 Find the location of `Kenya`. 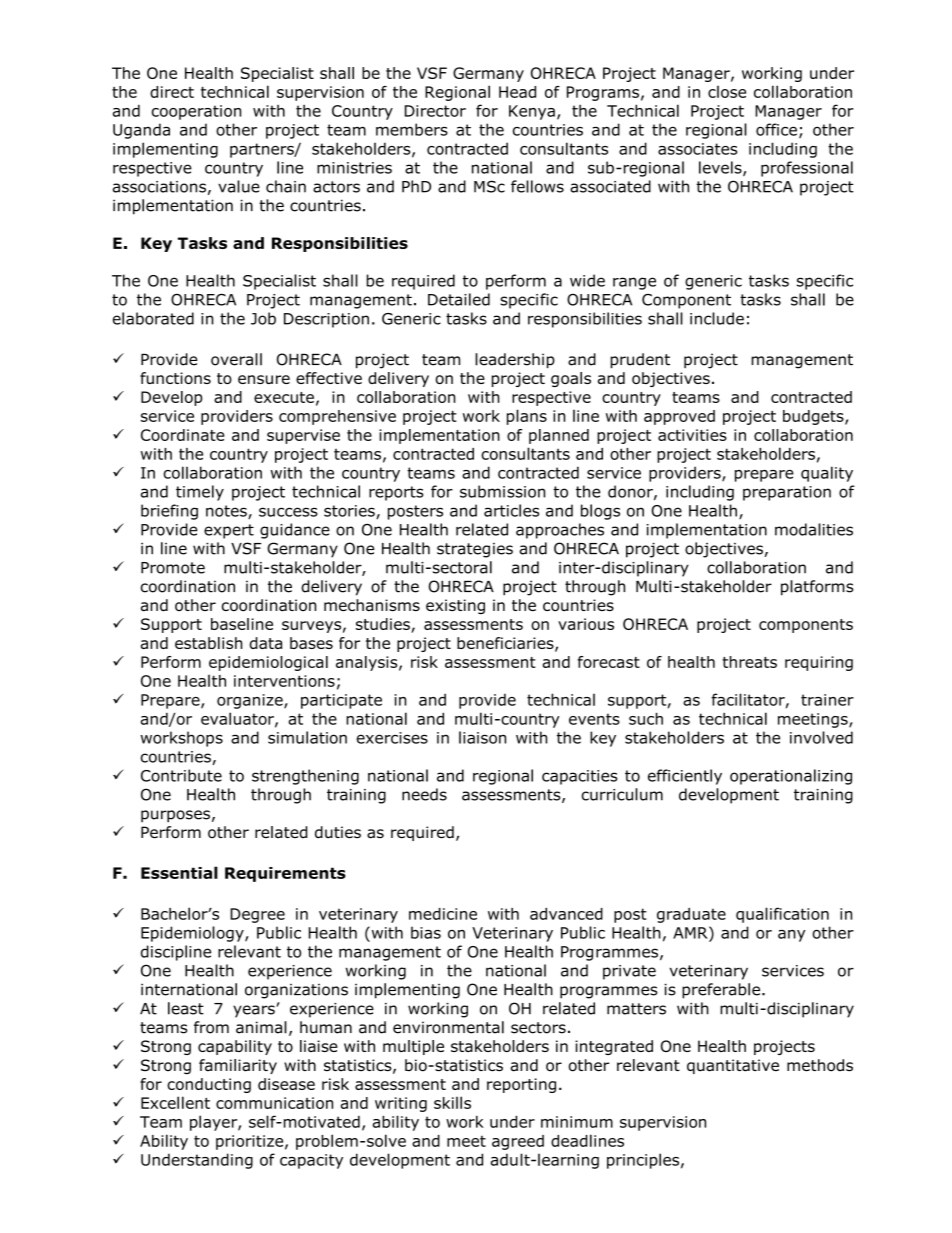

Kenya is located at coordinates (532, 112).
